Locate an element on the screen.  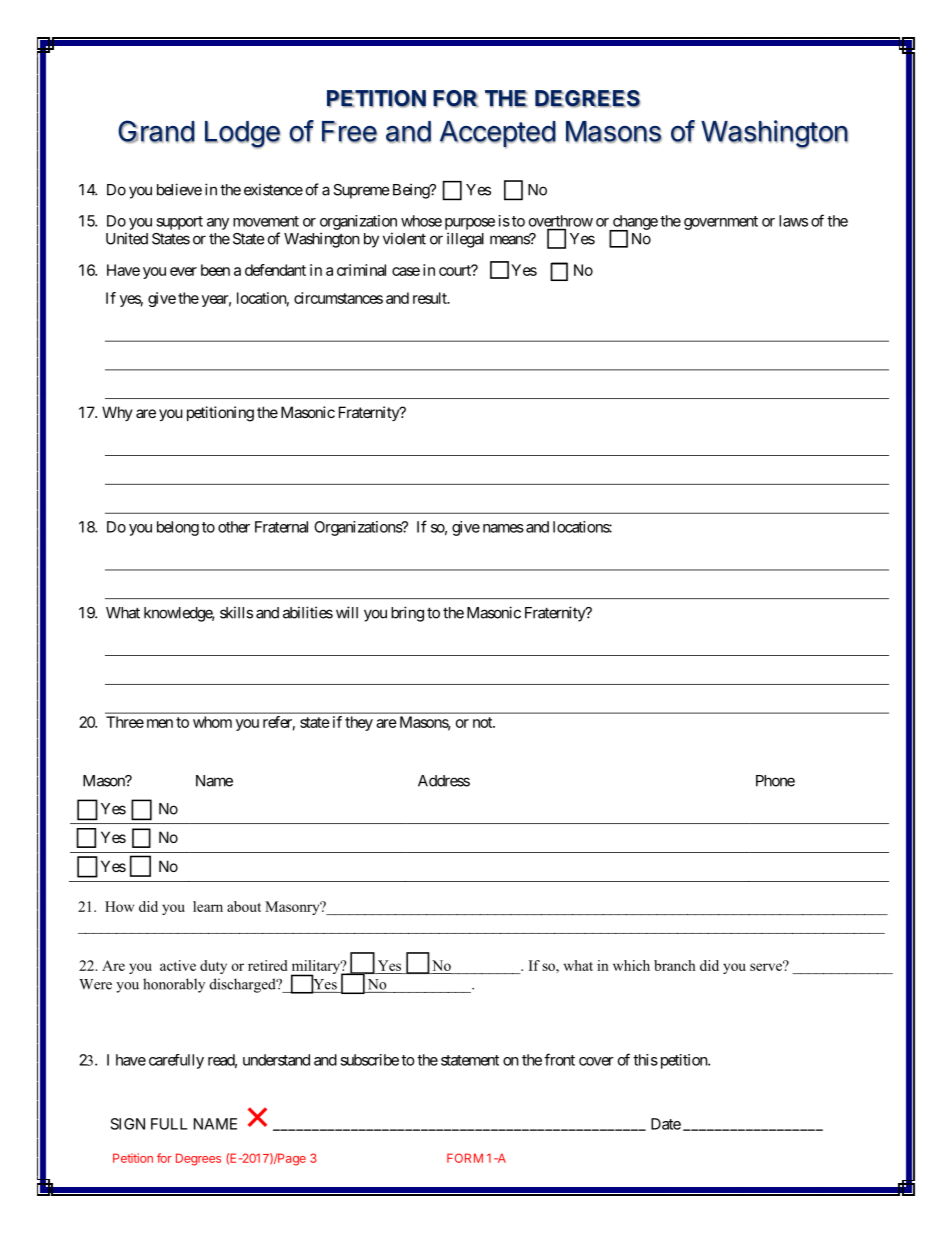
Accepted is located at coordinates (498, 134).
